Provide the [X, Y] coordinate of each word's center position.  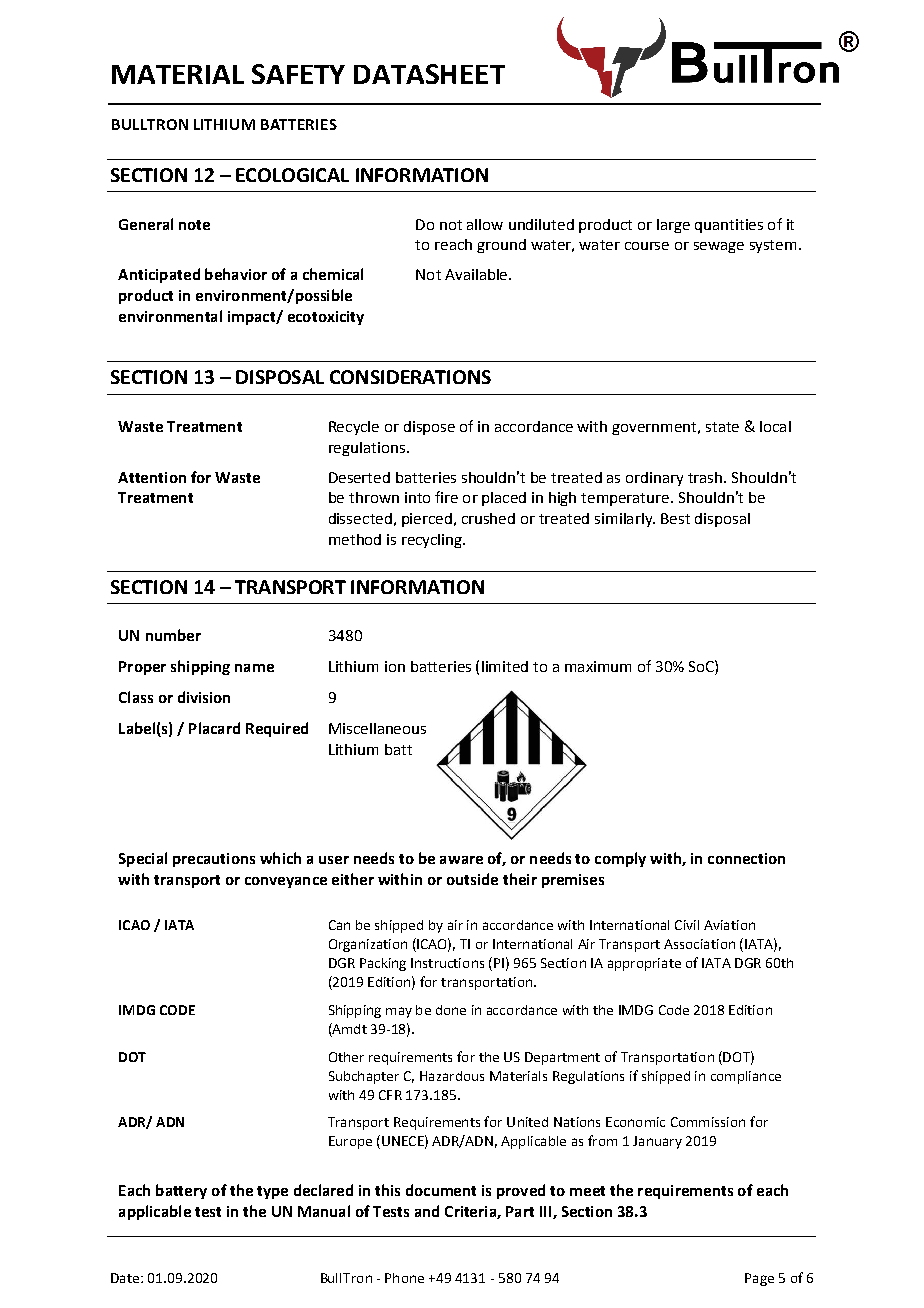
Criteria [471, 1212]
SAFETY [298, 74]
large [673, 226]
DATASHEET [429, 74]
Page [759, 1279]
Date [126, 1278]
